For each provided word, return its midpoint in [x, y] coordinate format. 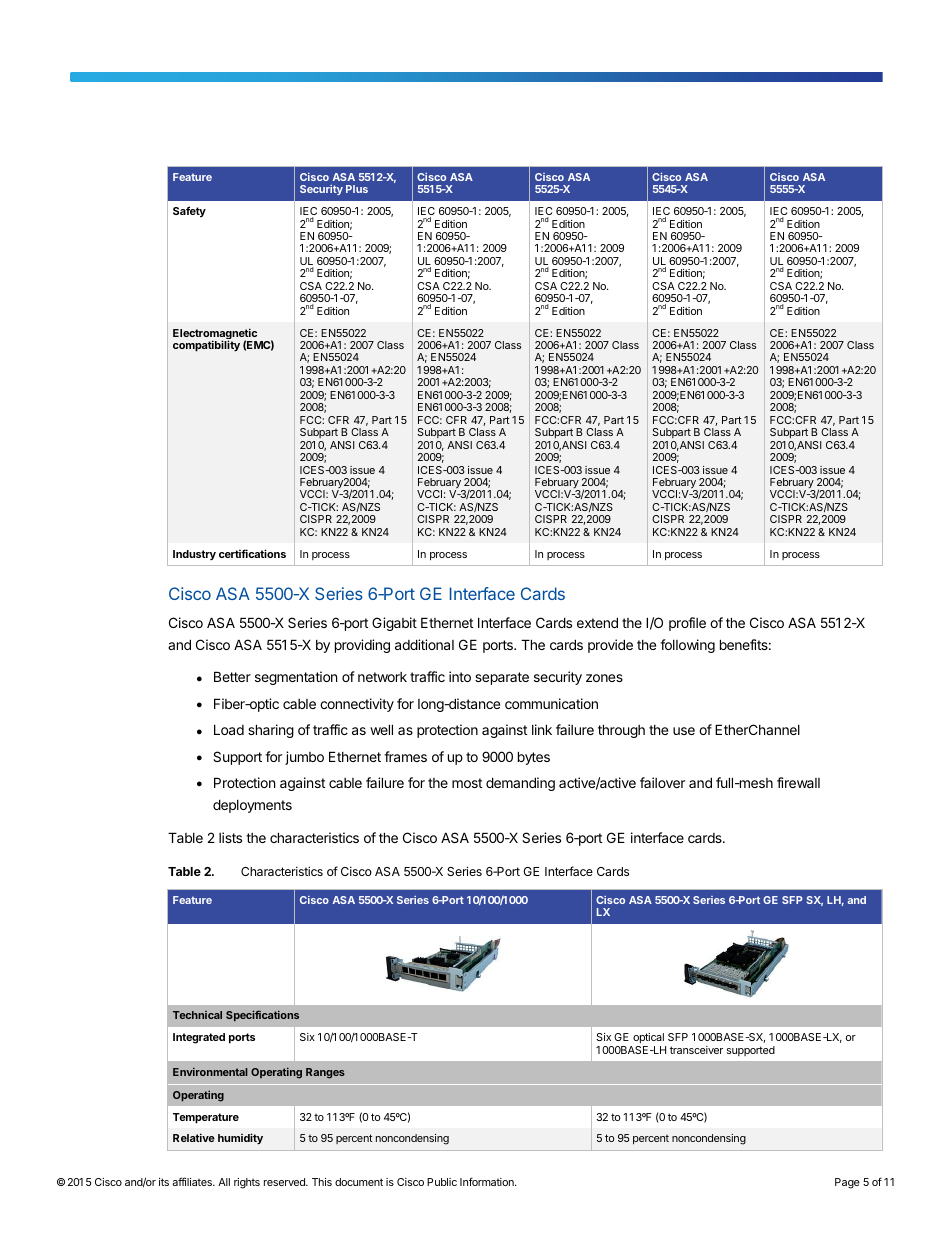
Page [847, 1183]
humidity [240, 1139]
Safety [189, 212]
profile [687, 624]
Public [442, 1182]
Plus [357, 189]
